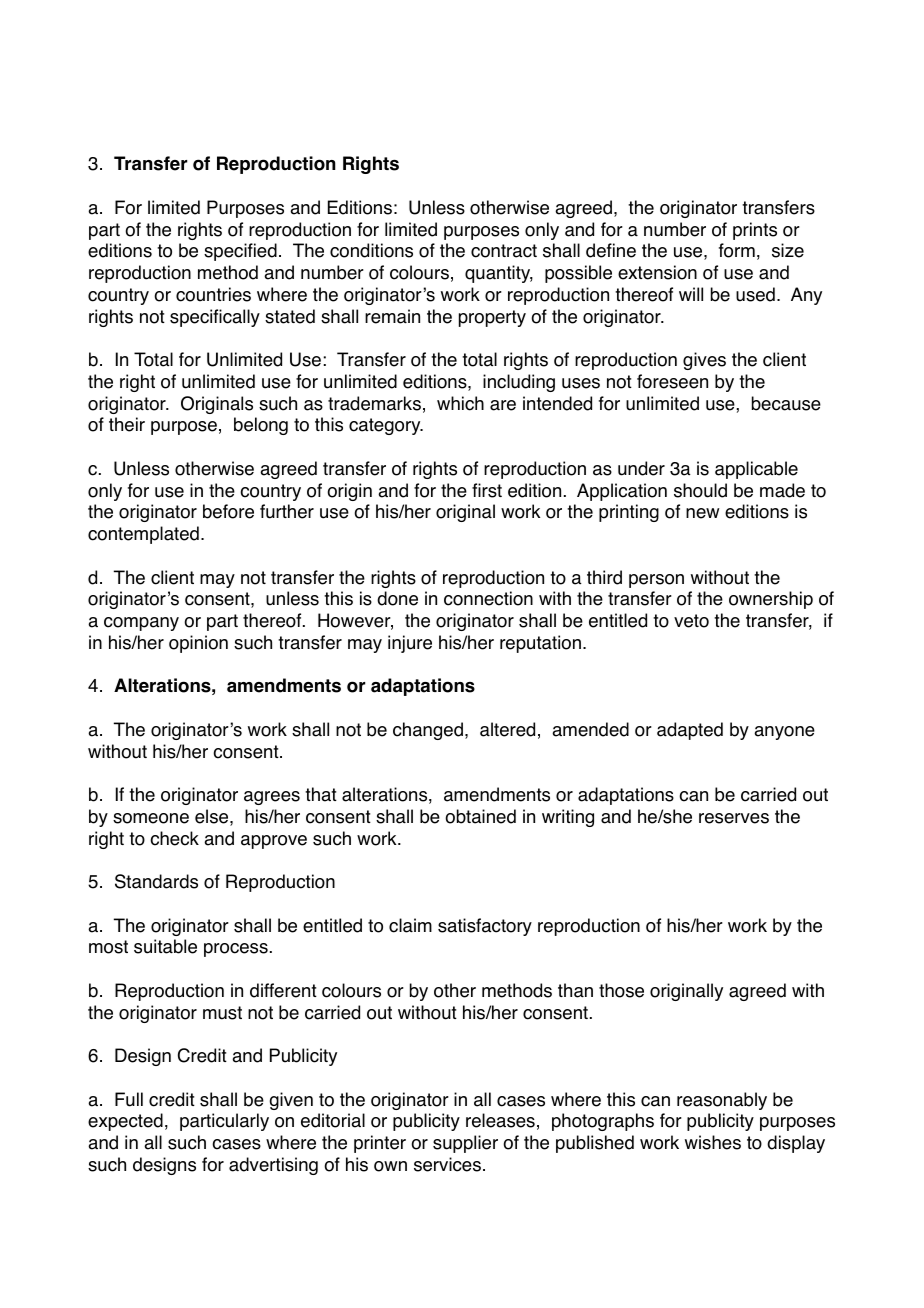 This document has height=1308, width=924. Describe the element at coordinates (499, 274) in the document. I see `quantity` at that location.
